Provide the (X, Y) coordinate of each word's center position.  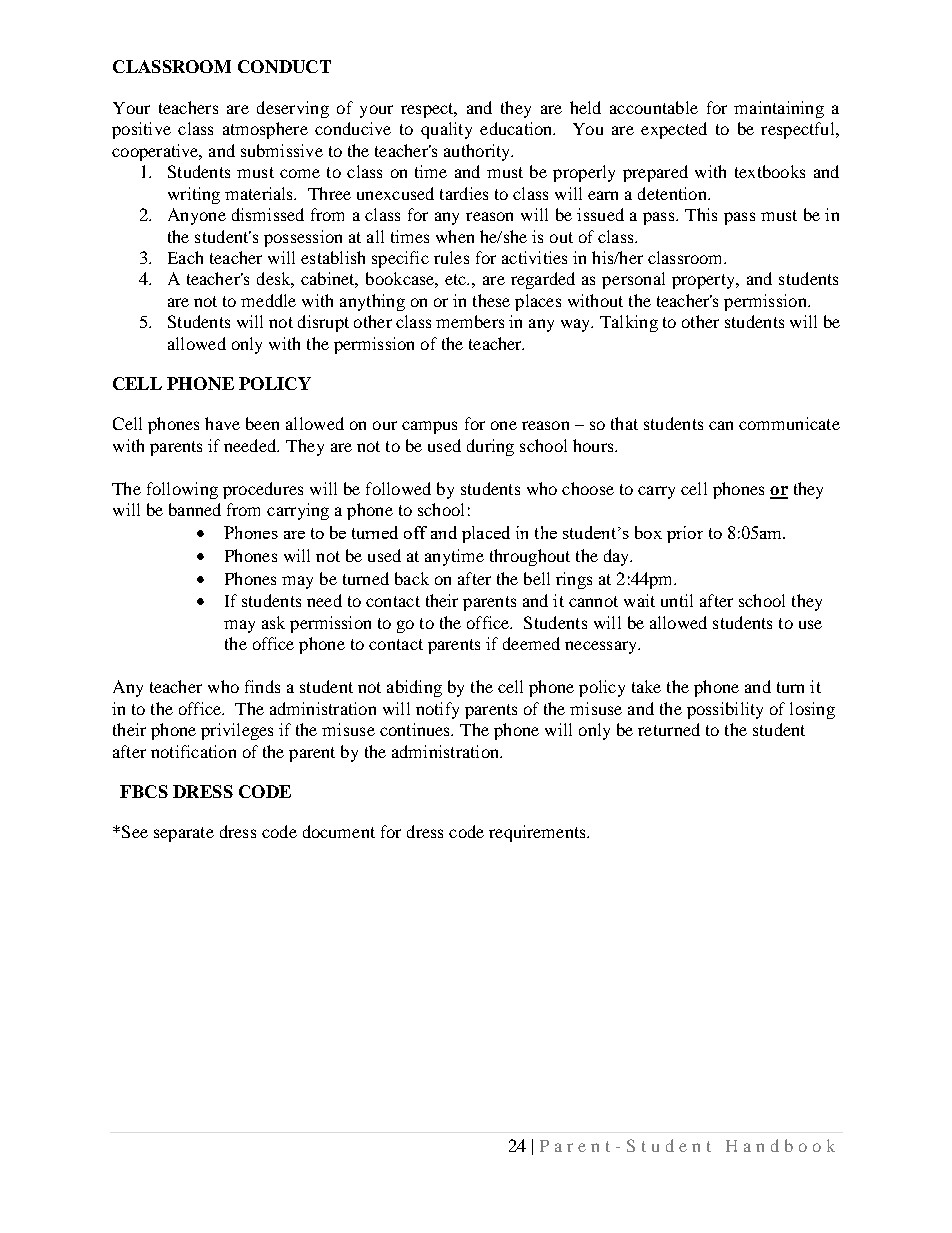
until (677, 600)
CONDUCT (284, 66)
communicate (789, 423)
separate (184, 834)
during (490, 447)
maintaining (779, 109)
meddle (268, 300)
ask (273, 622)
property (704, 281)
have (222, 423)
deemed (531, 643)
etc (457, 279)
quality (446, 130)
